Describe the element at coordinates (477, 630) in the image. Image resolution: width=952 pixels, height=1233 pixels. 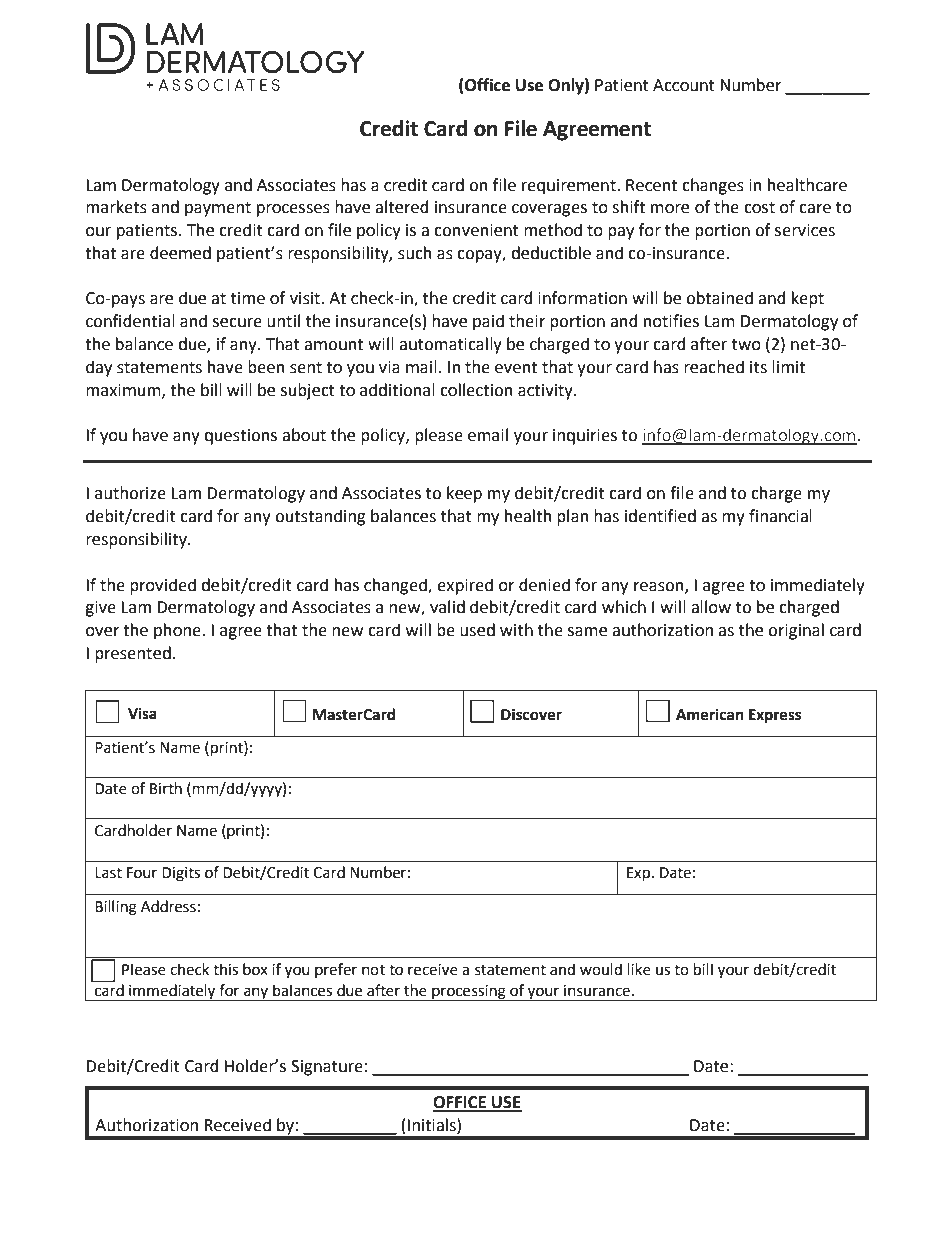
I see `used` at that location.
